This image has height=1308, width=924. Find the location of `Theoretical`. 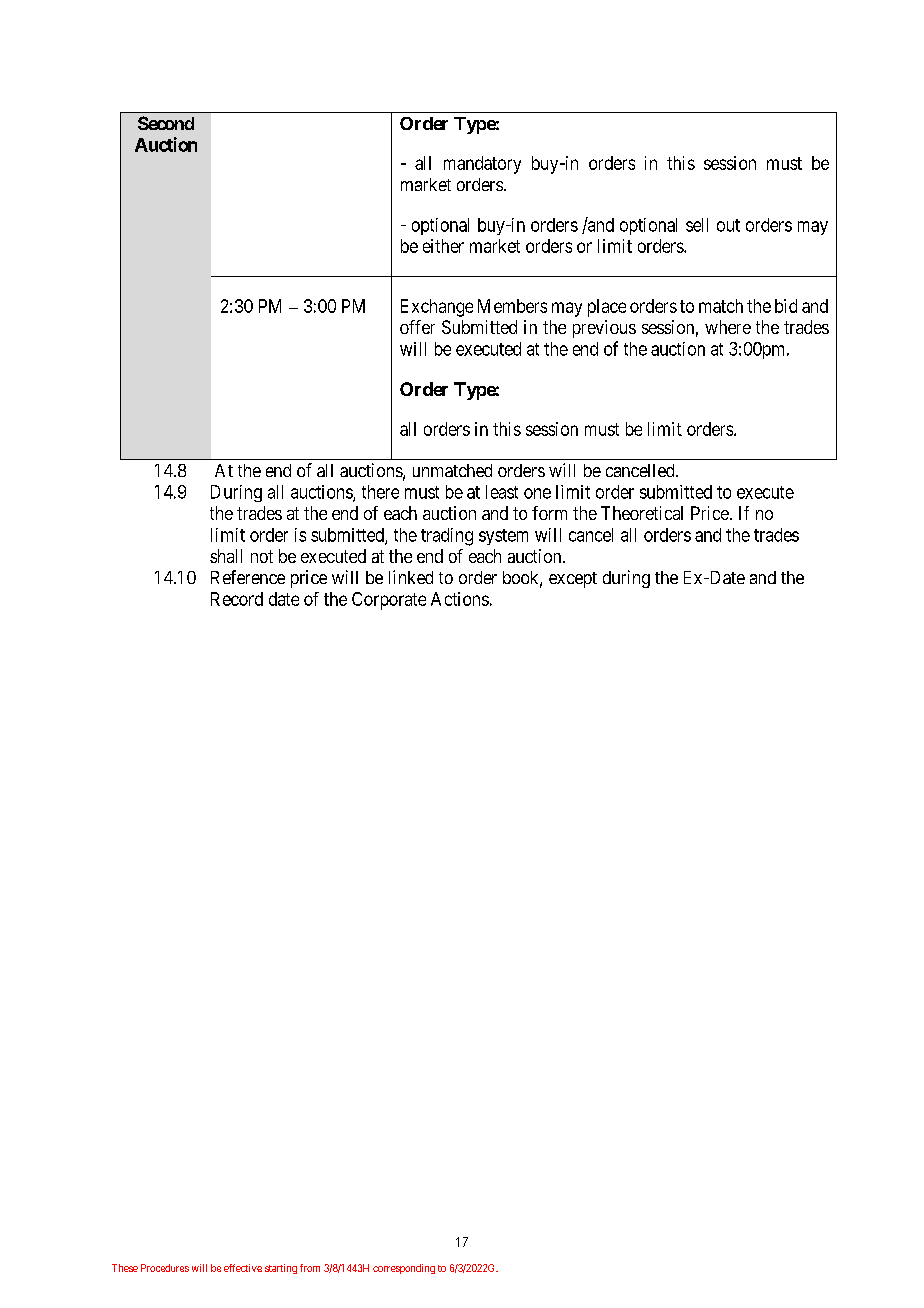

Theoretical is located at coordinates (642, 513).
